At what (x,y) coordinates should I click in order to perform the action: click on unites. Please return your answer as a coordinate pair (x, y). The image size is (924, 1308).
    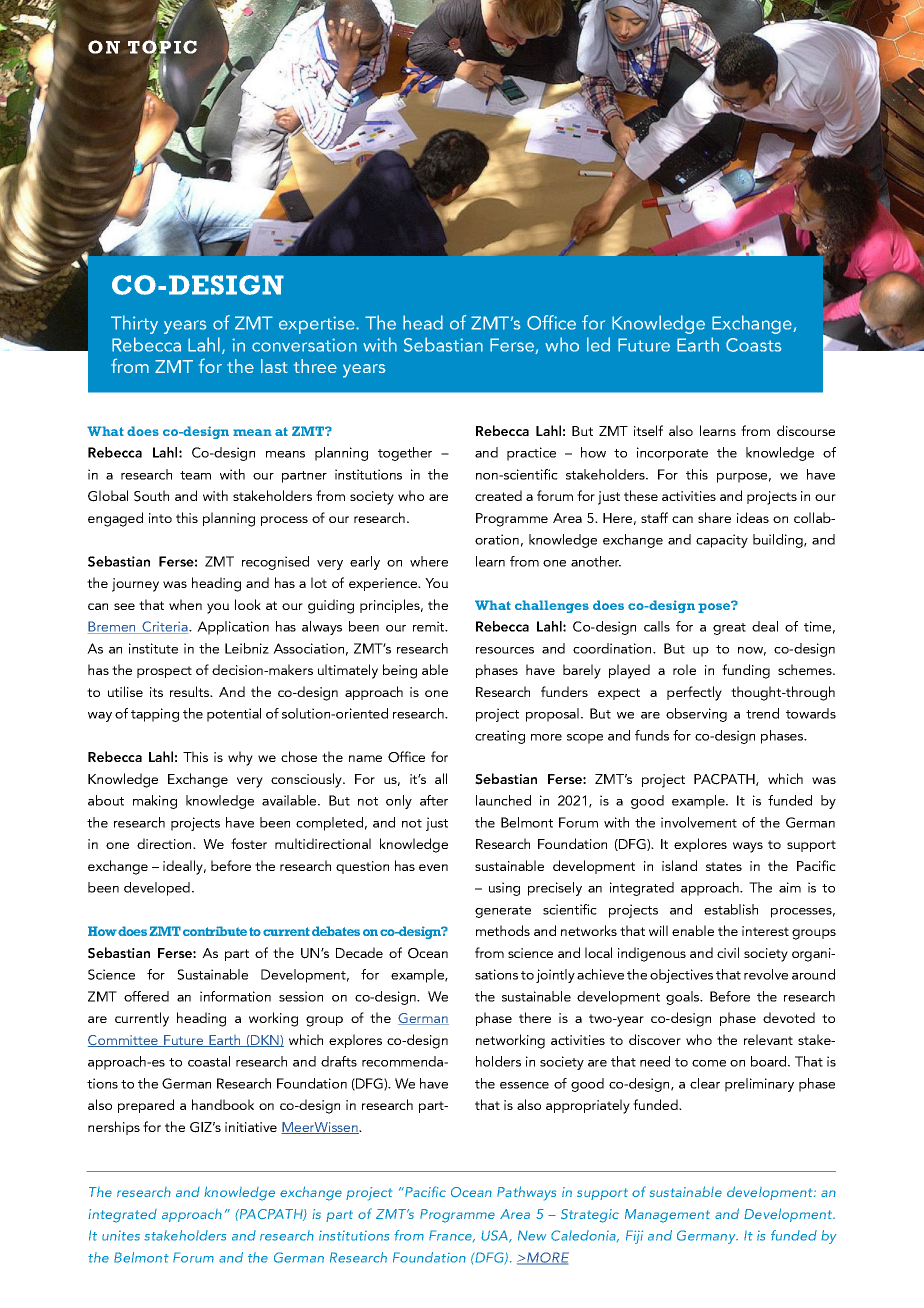
    Looking at the image, I should click on (121, 1236).
